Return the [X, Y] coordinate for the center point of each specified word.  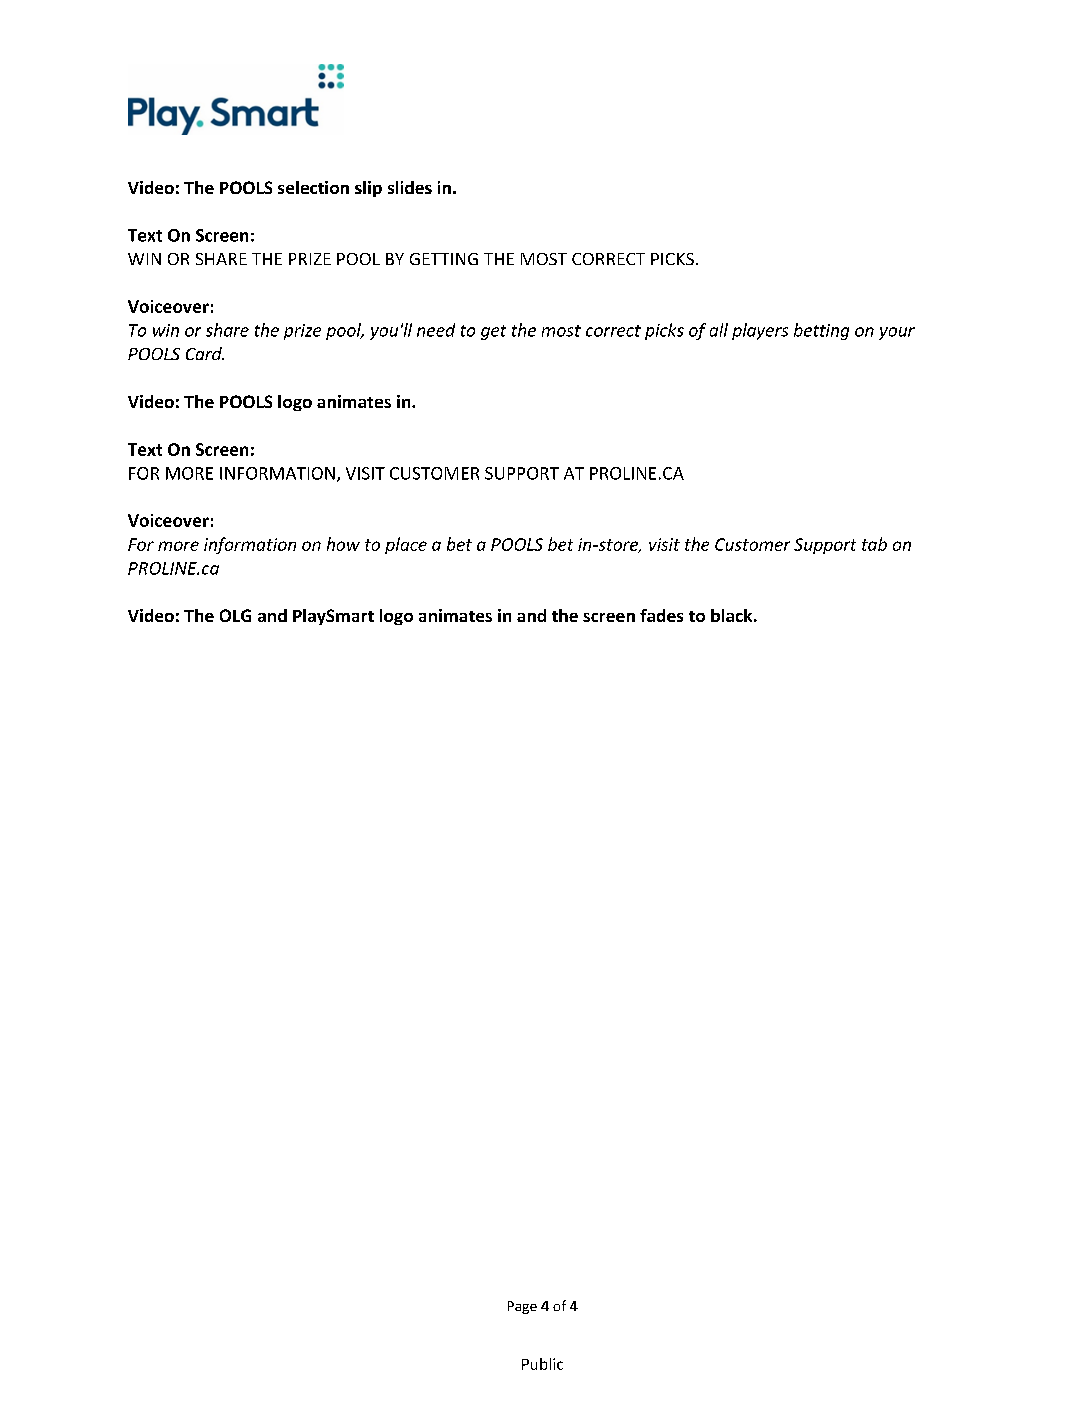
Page [522, 1307]
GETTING [444, 259]
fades [661, 615]
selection [313, 187]
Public [542, 1364]
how [343, 544]
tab [874, 544]
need [436, 330]
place [406, 545]
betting [821, 331]
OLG [235, 615]
